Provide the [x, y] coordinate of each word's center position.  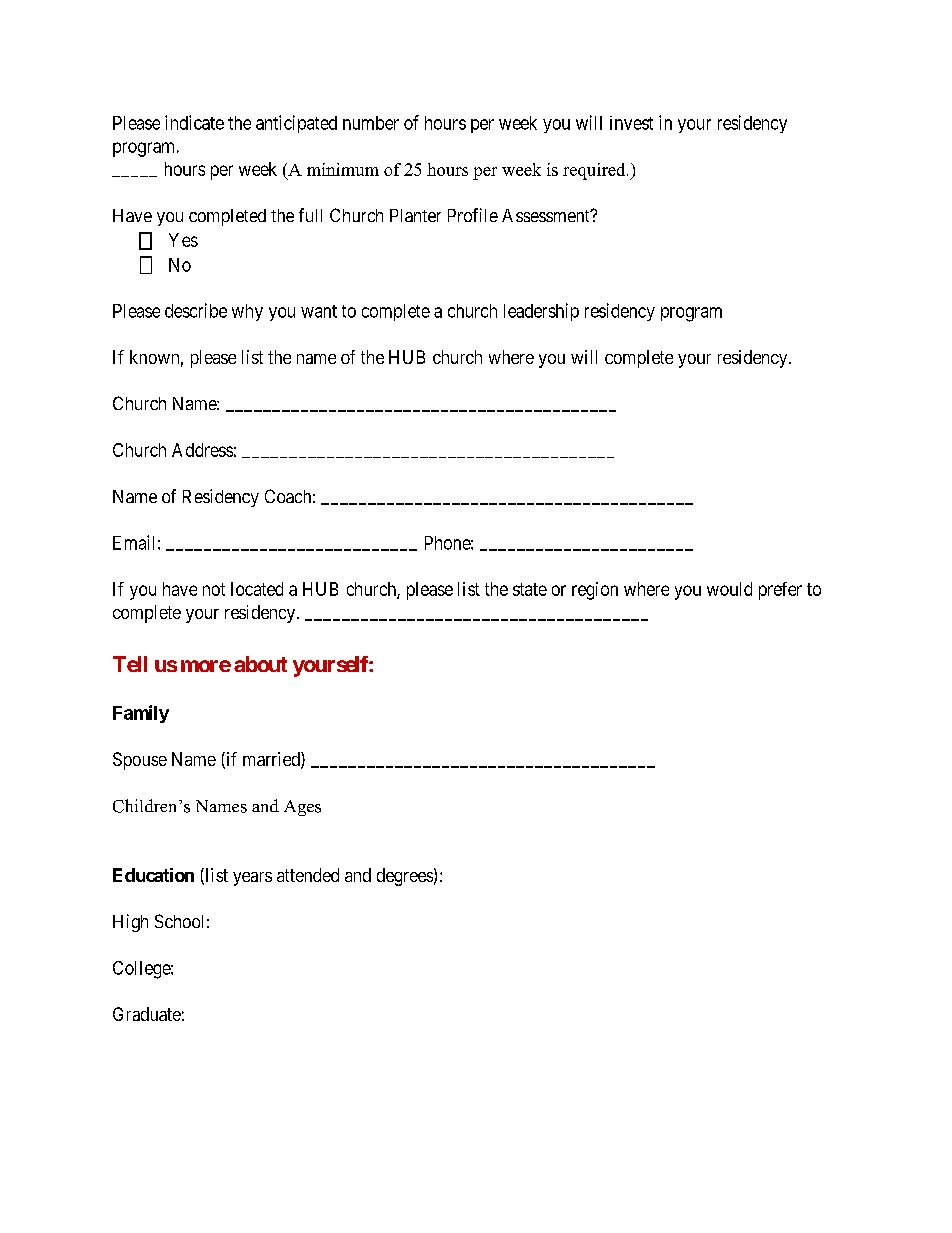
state [530, 589]
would [729, 589]
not [214, 589]
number [371, 123]
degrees [405, 877]
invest [631, 123]
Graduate [147, 1014]
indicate [194, 122]
